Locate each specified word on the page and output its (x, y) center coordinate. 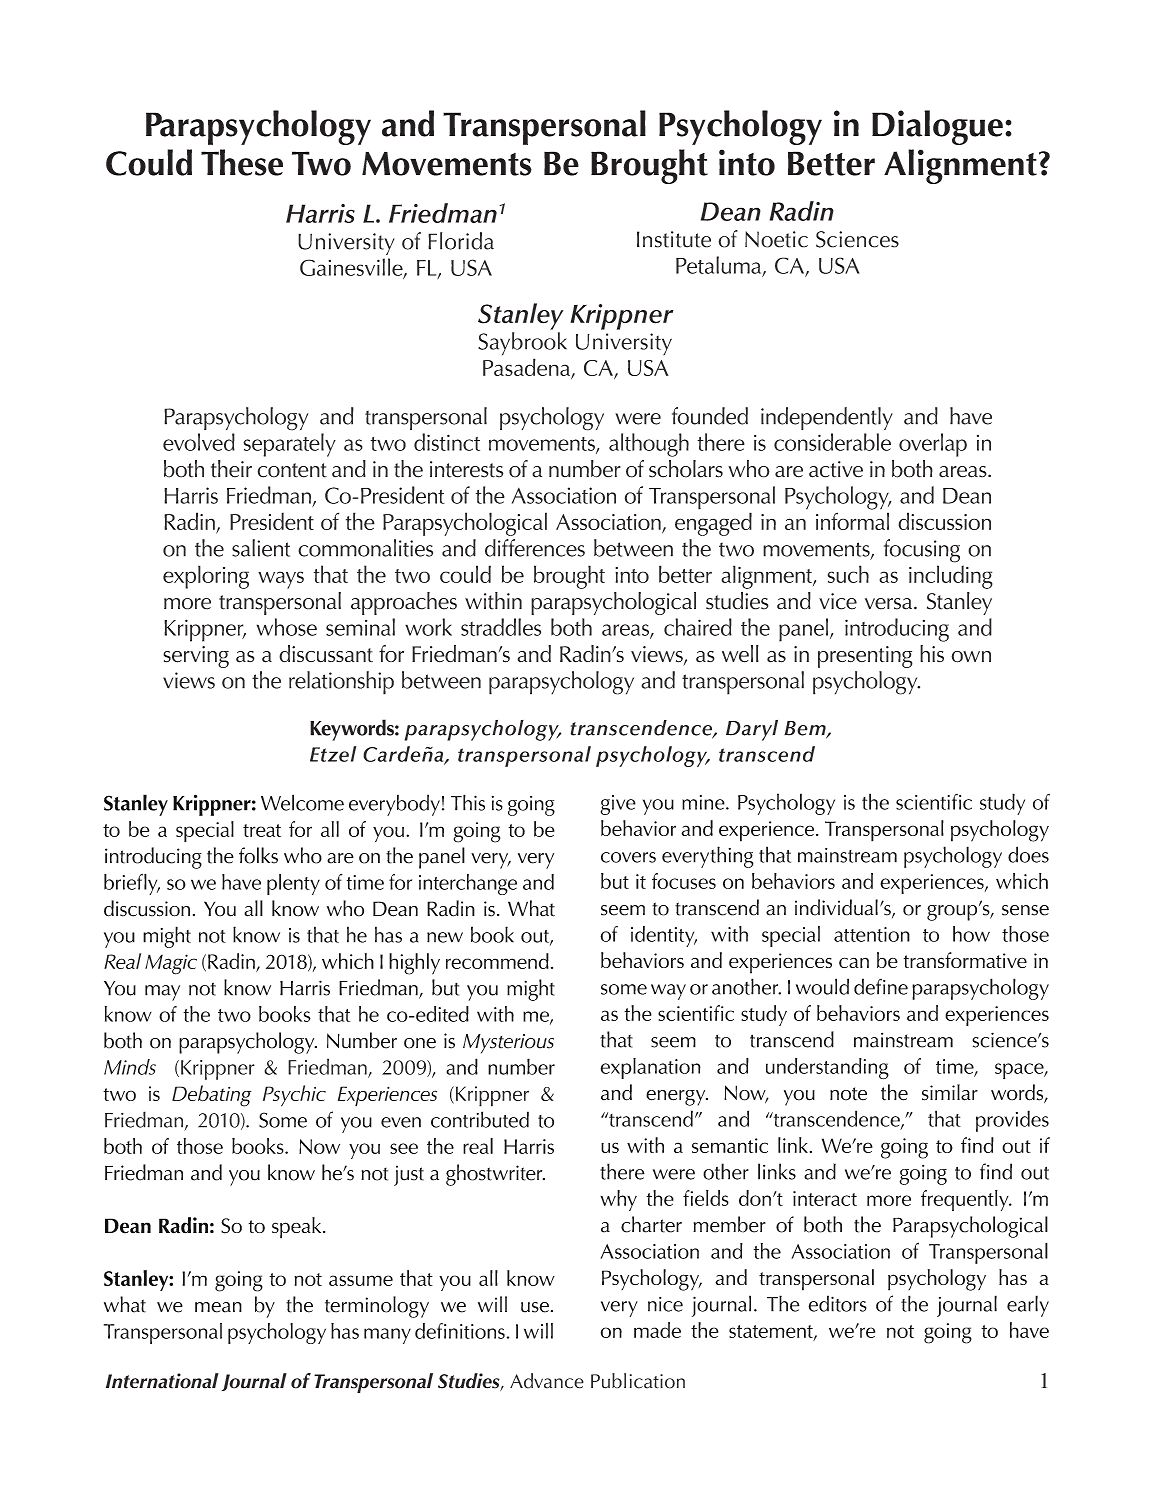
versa (890, 604)
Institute (674, 239)
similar (950, 1092)
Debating (211, 1096)
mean (218, 1307)
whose (287, 627)
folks (258, 855)
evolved (199, 442)
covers (628, 857)
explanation (651, 1068)
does (1028, 854)
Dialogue (937, 127)
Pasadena (527, 368)
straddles (501, 627)
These (242, 162)
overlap (933, 445)
